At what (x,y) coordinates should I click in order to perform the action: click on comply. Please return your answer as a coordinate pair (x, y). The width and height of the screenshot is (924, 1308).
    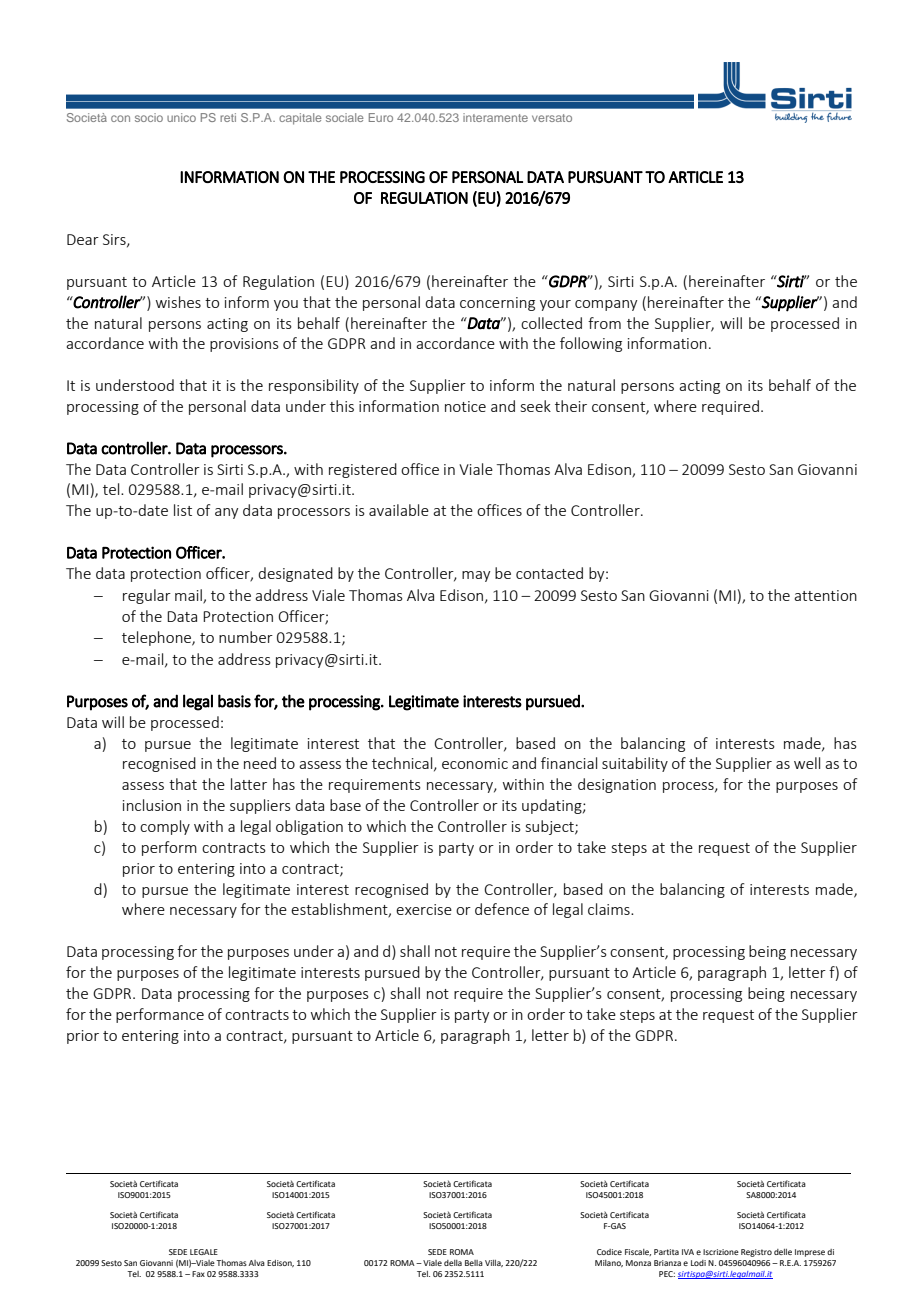
    Looking at the image, I should click on (165, 827).
